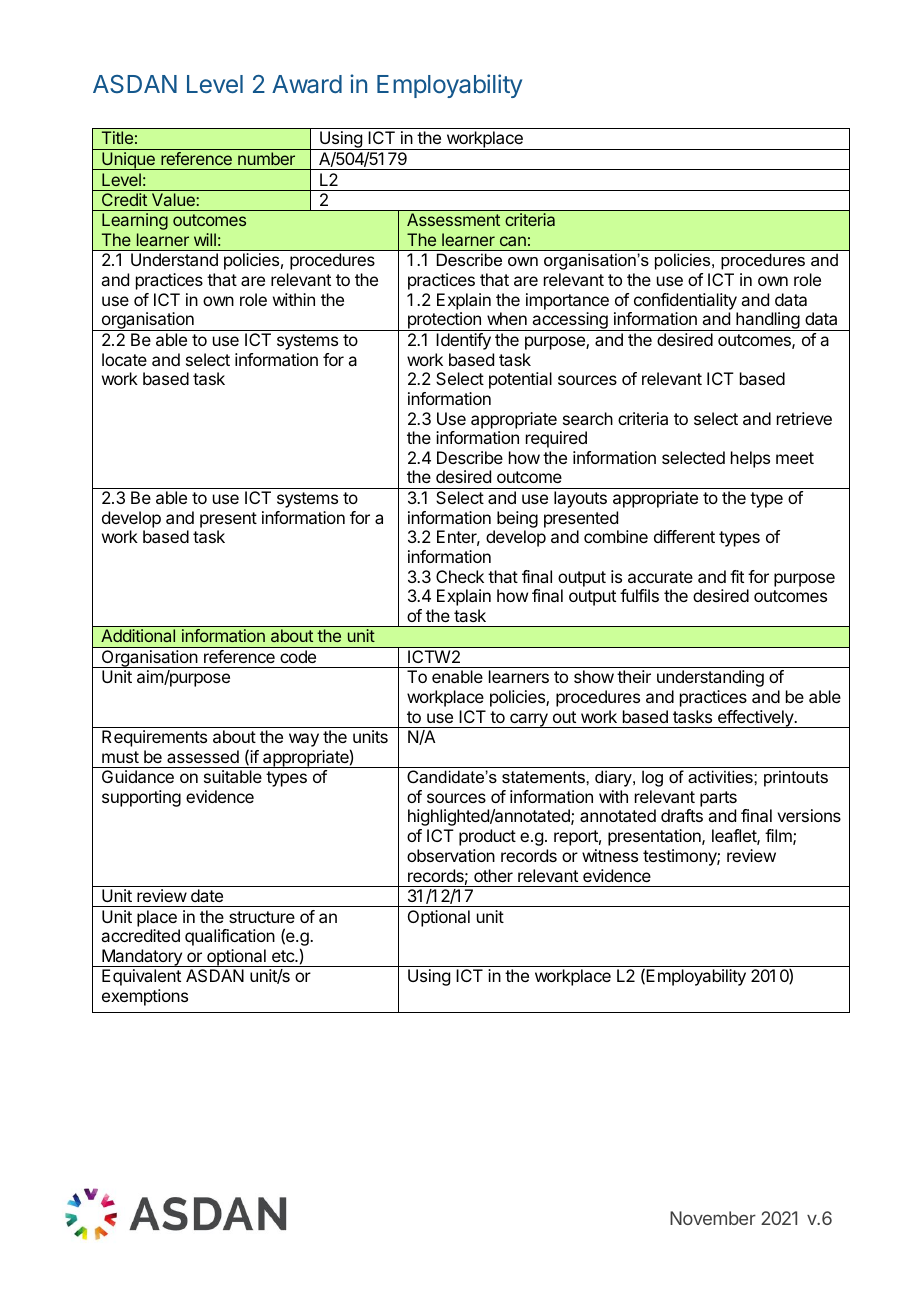 The width and height of the screenshot is (924, 1309). I want to click on Check, so click(460, 576).
